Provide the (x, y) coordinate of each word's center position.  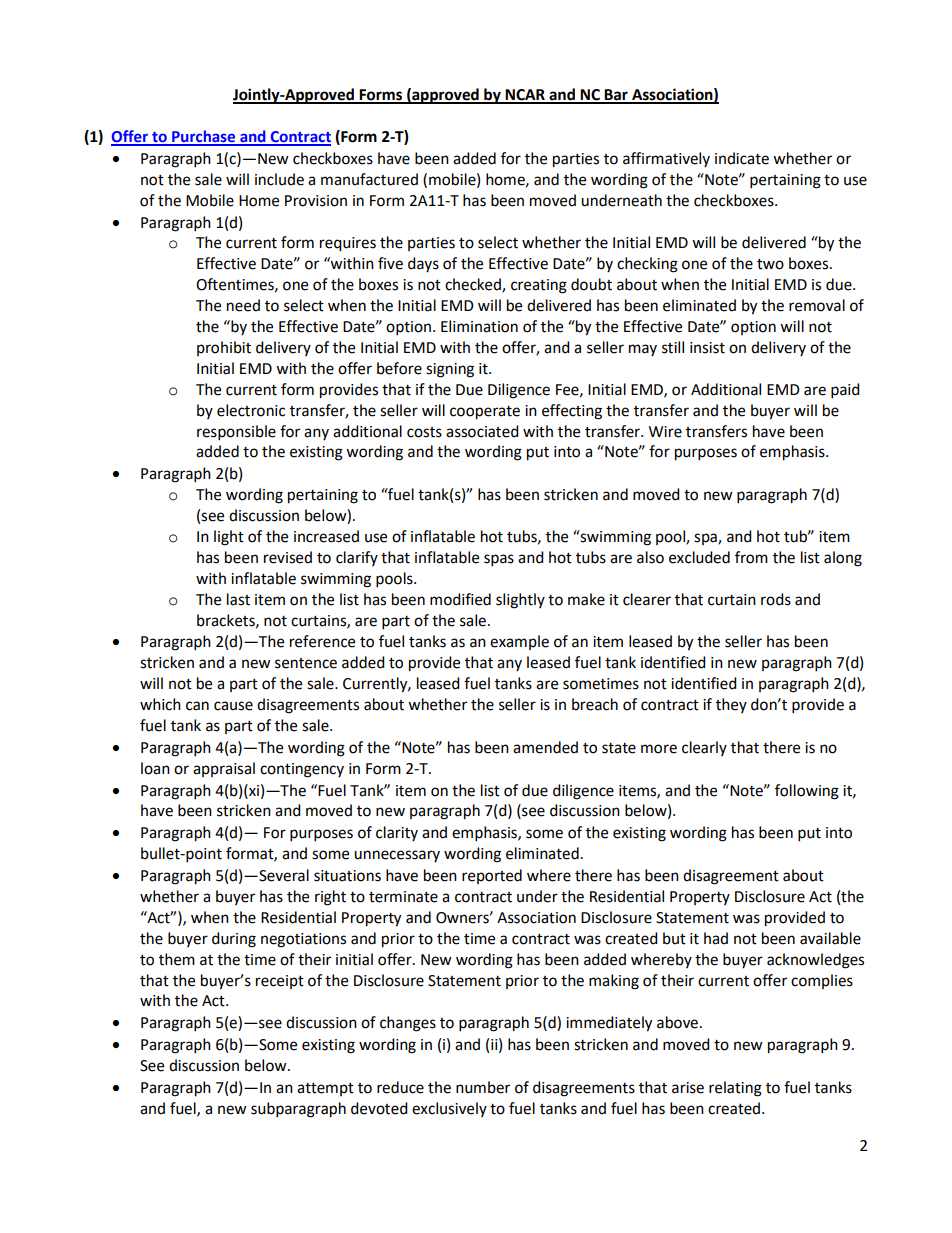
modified (460, 599)
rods (776, 599)
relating (735, 1089)
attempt (325, 1089)
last (238, 599)
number (483, 1087)
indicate (742, 158)
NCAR (525, 96)
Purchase (204, 137)
